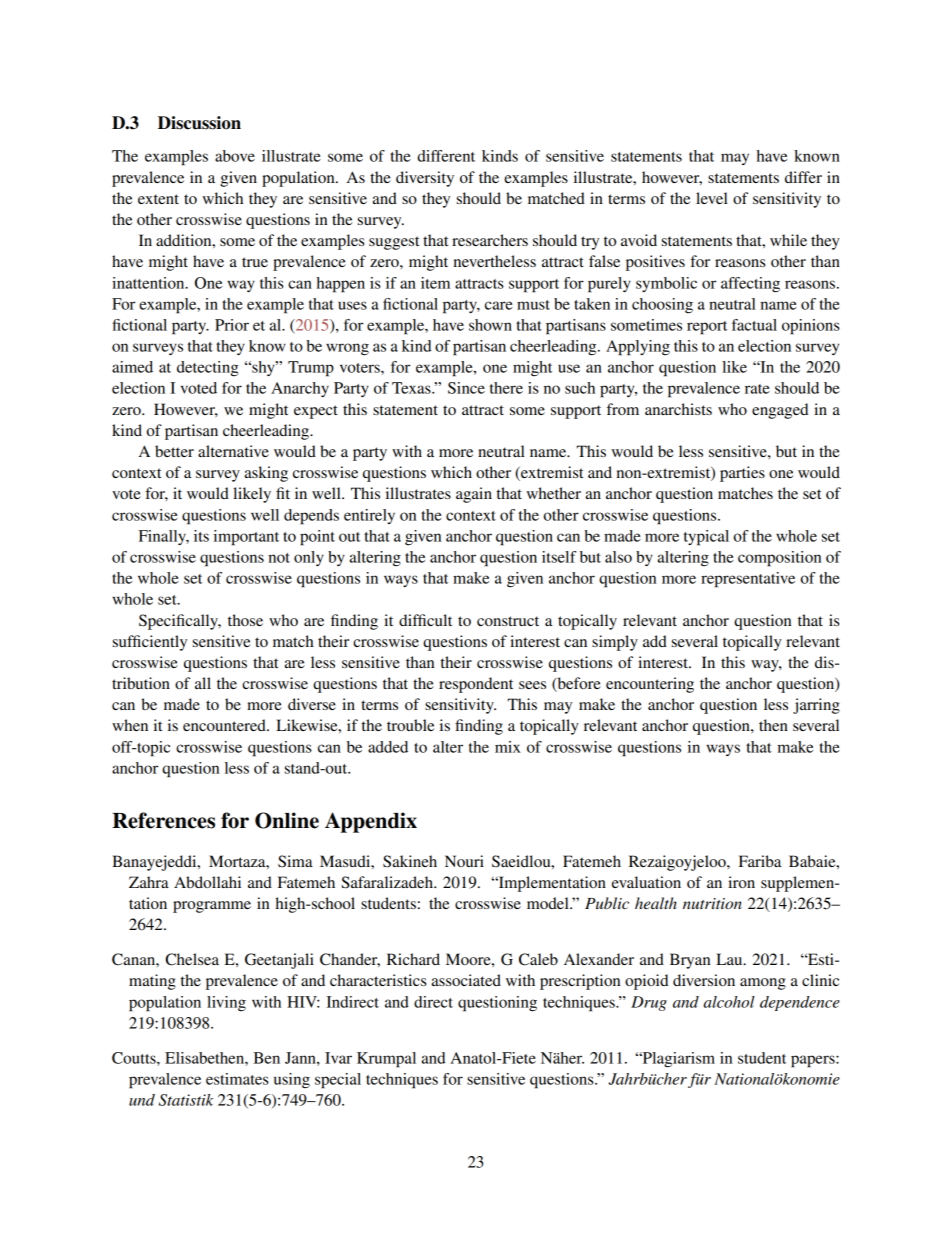 The image size is (952, 1233). What do you see at coordinates (712, 198) in the image?
I see `level` at bounding box center [712, 198].
